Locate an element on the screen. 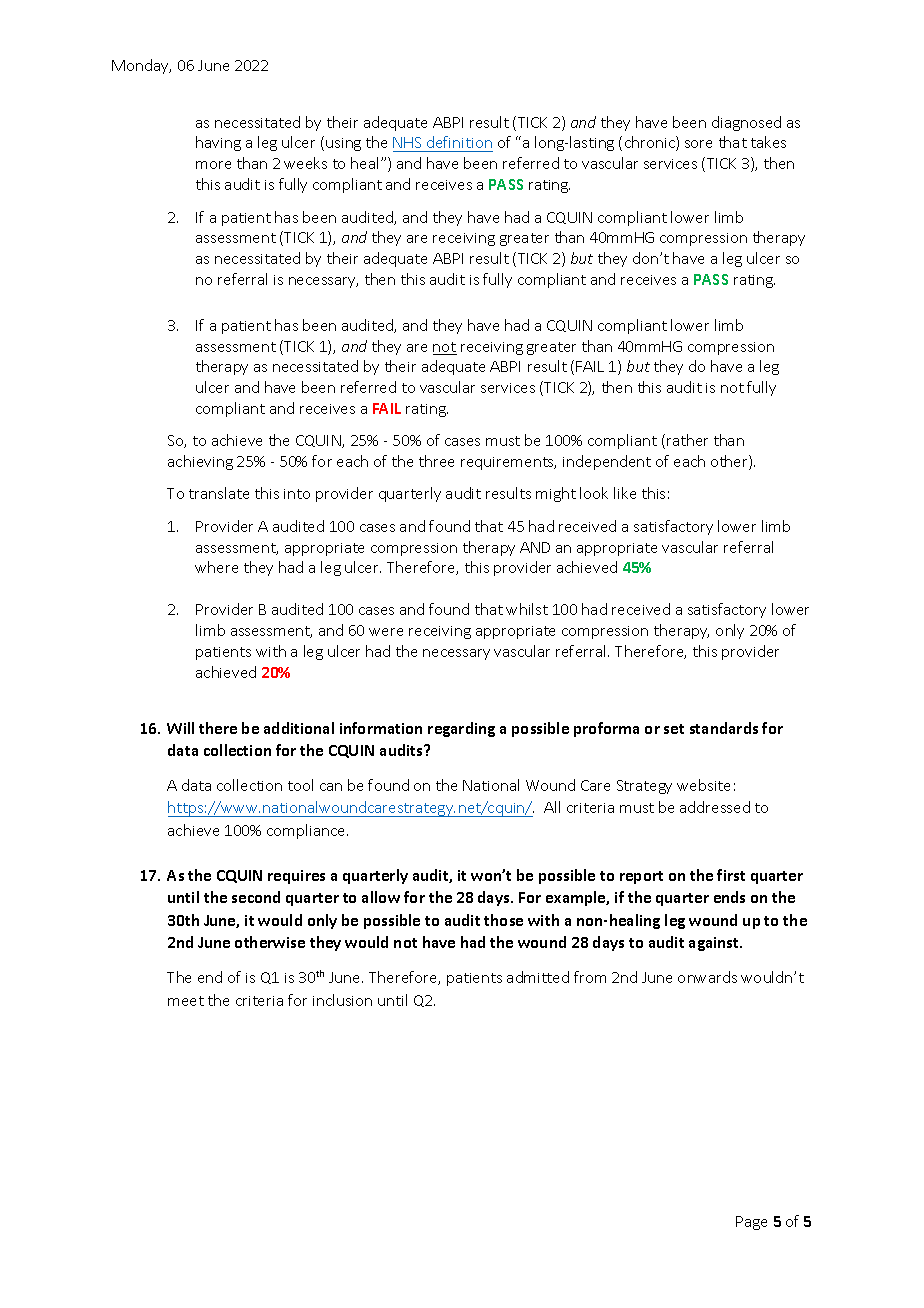 This screenshot has height=1308, width=924. were is located at coordinates (386, 632).
